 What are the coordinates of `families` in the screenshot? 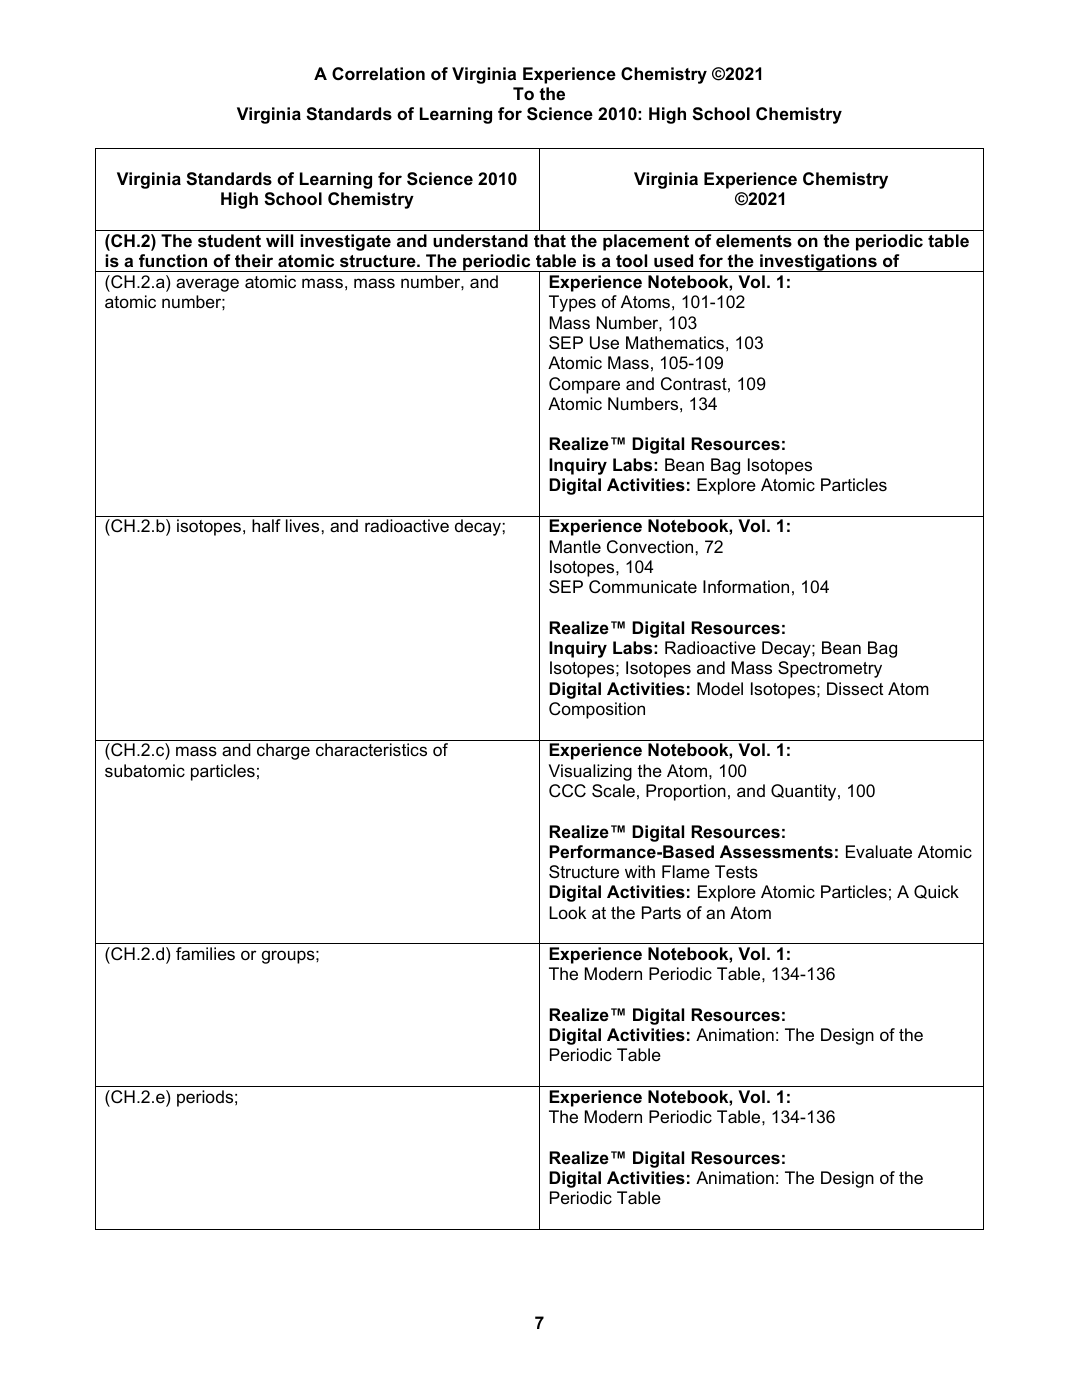 It's located at (205, 953).
